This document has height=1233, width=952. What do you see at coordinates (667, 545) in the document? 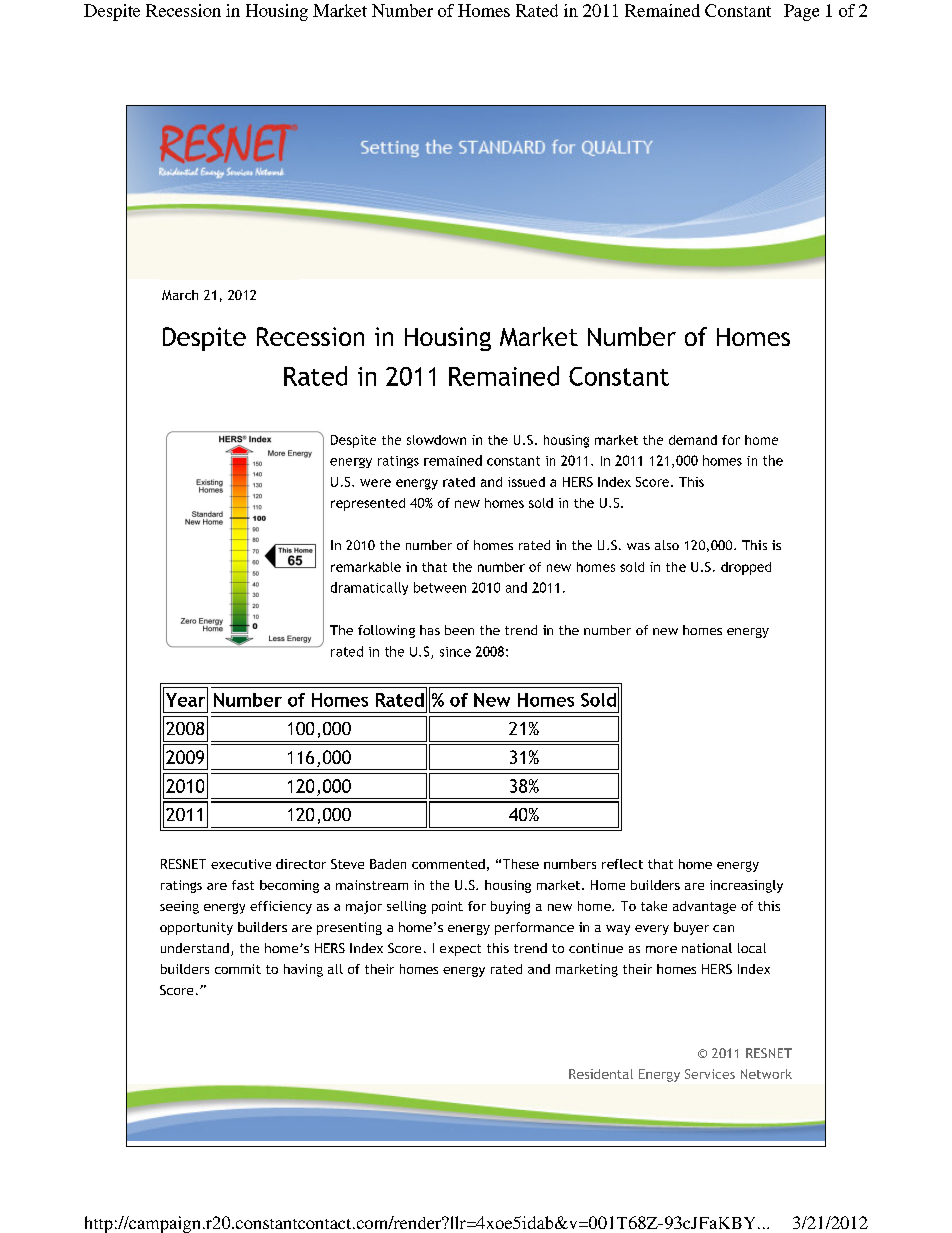
I see `also` at bounding box center [667, 545].
